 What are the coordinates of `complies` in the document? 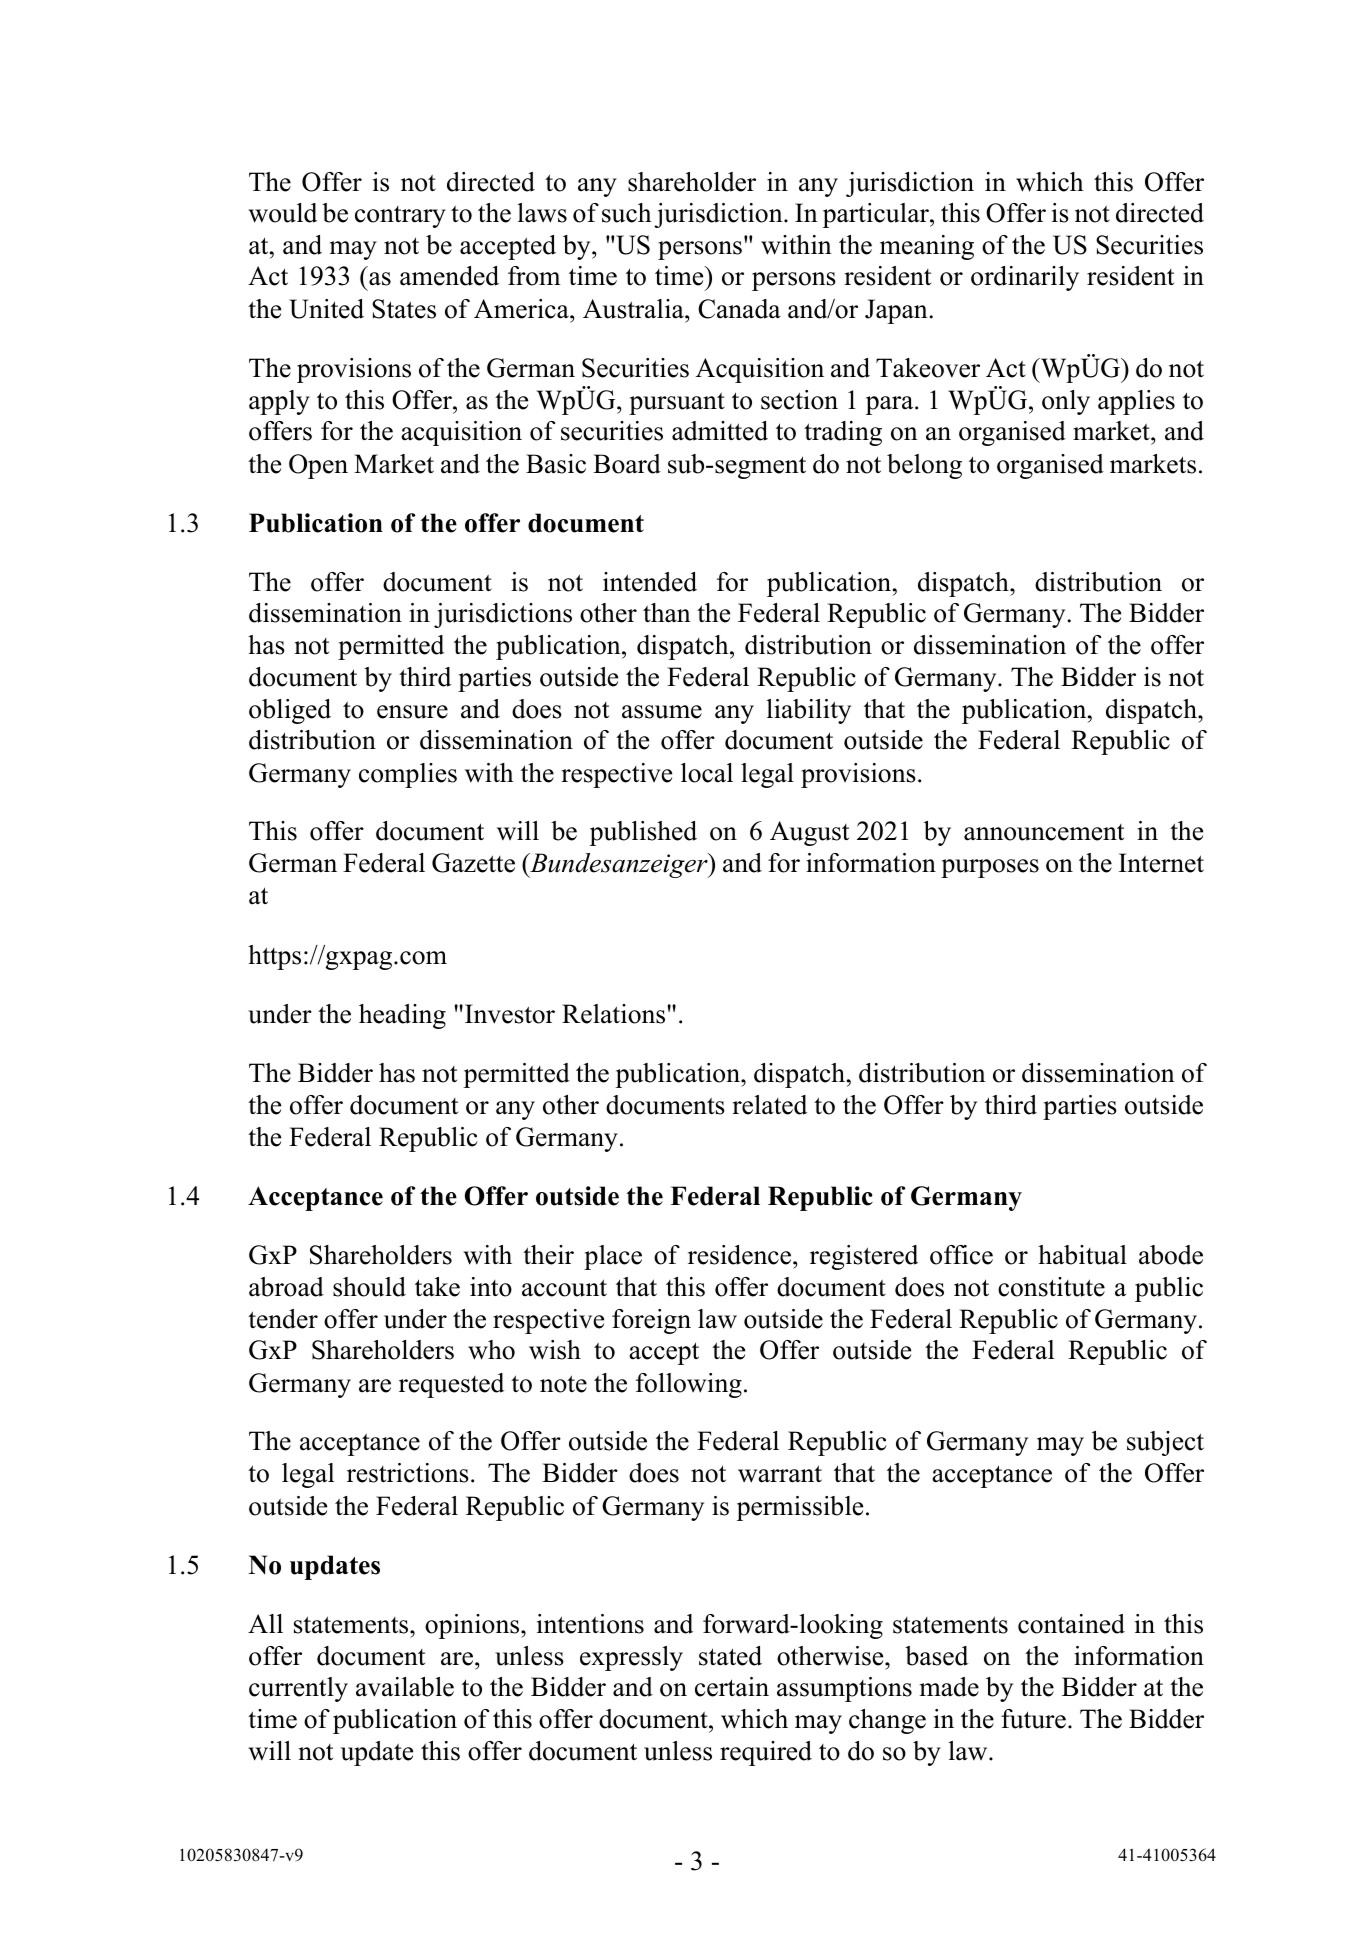 It's located at (408, 775).
